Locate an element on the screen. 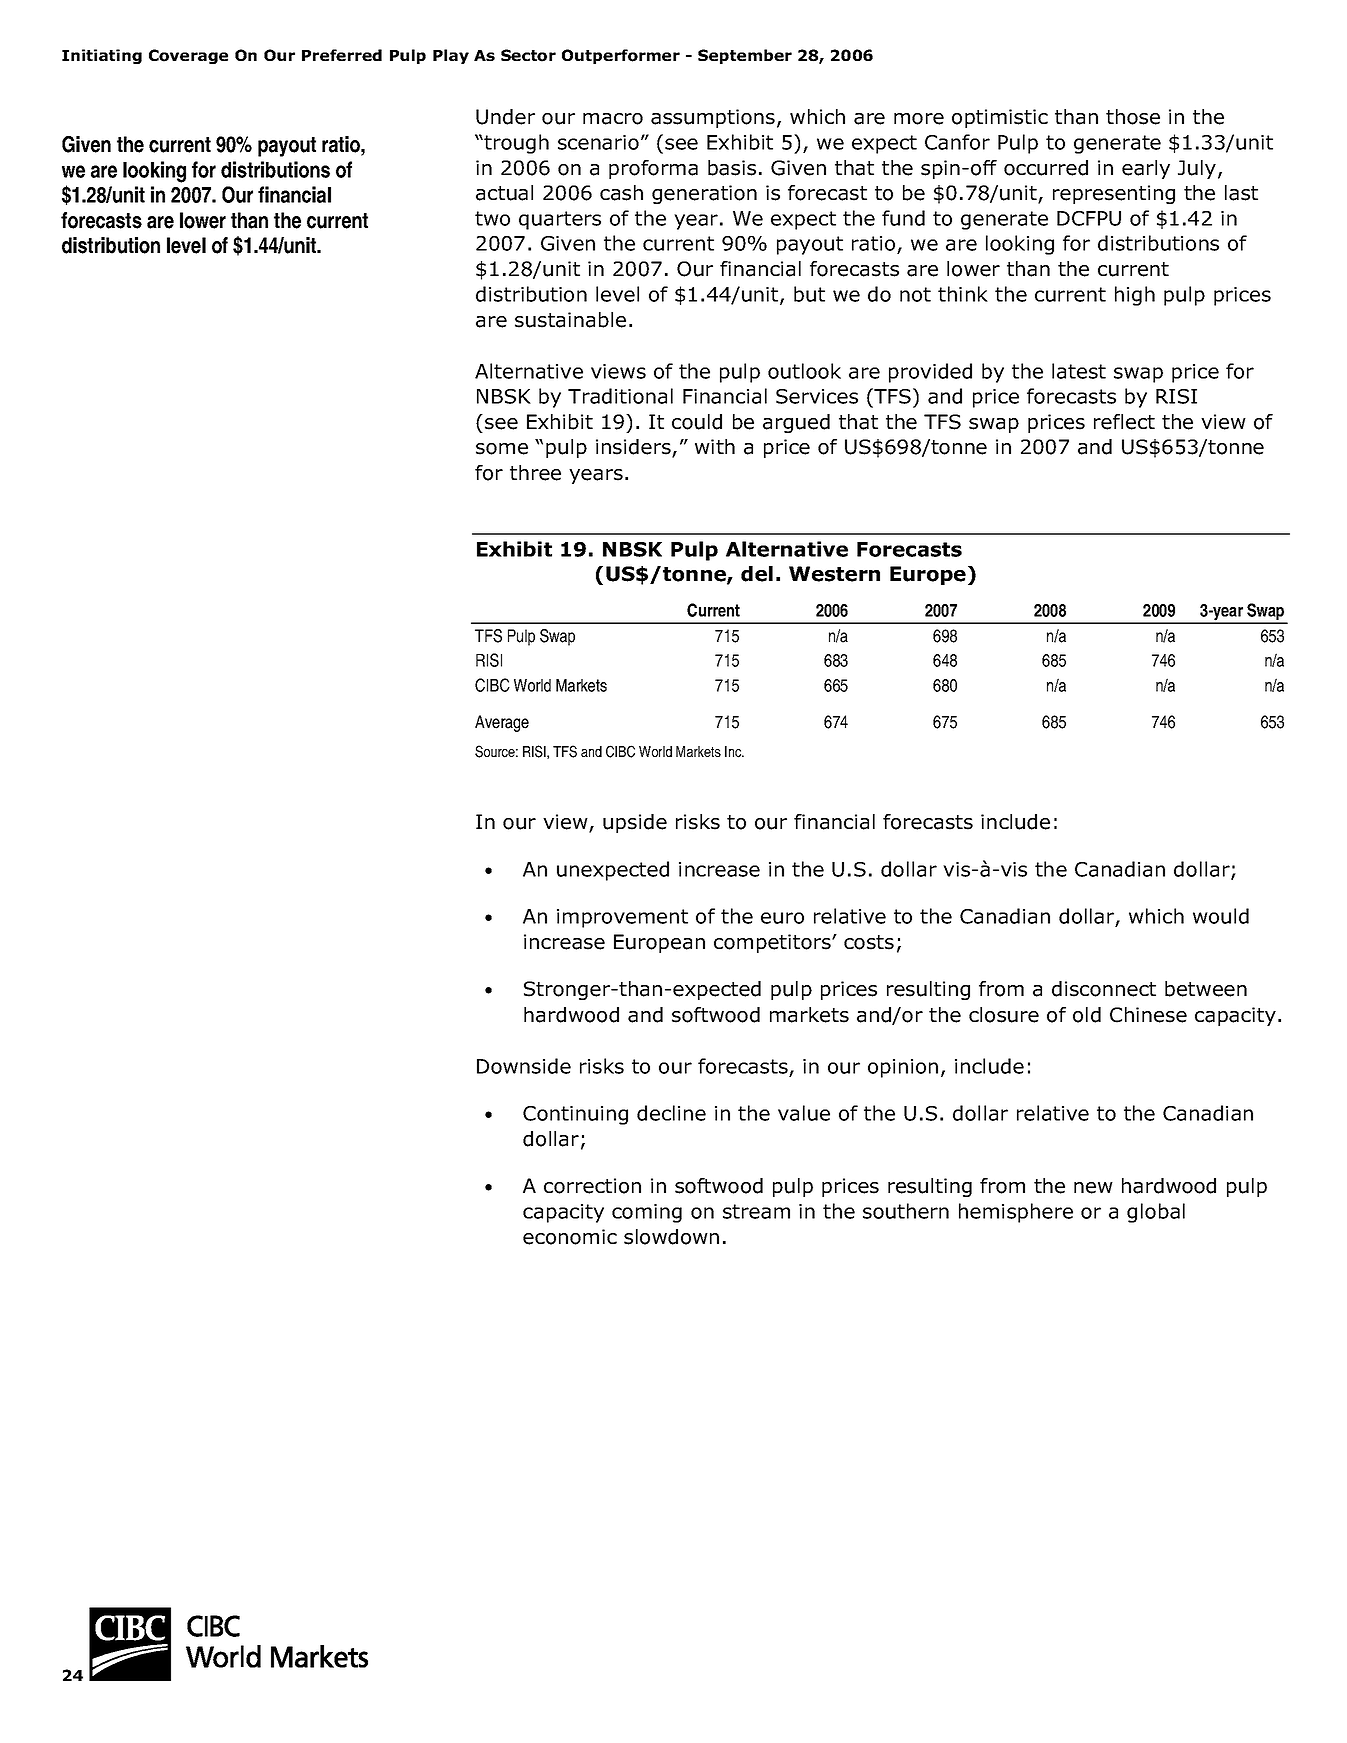 This screenshot has width=1347, height=1743. Average is located at coordinates (502, 723).
